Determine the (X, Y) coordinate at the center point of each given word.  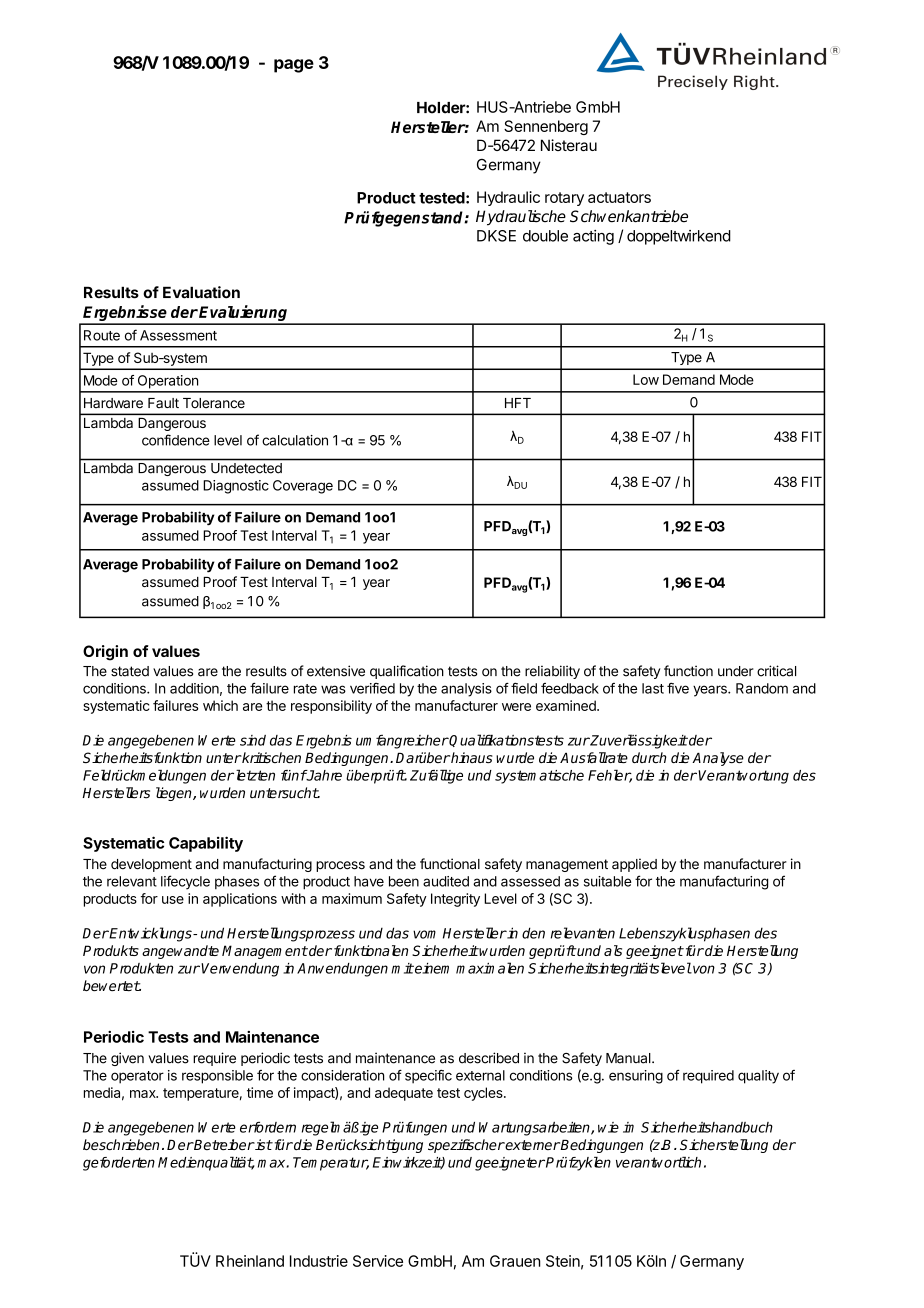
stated (130, 671)
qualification (407, 672)
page (294, 66)
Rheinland (250, 1261)
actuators (619, 197)
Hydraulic (508, 198)
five (678, 688)
